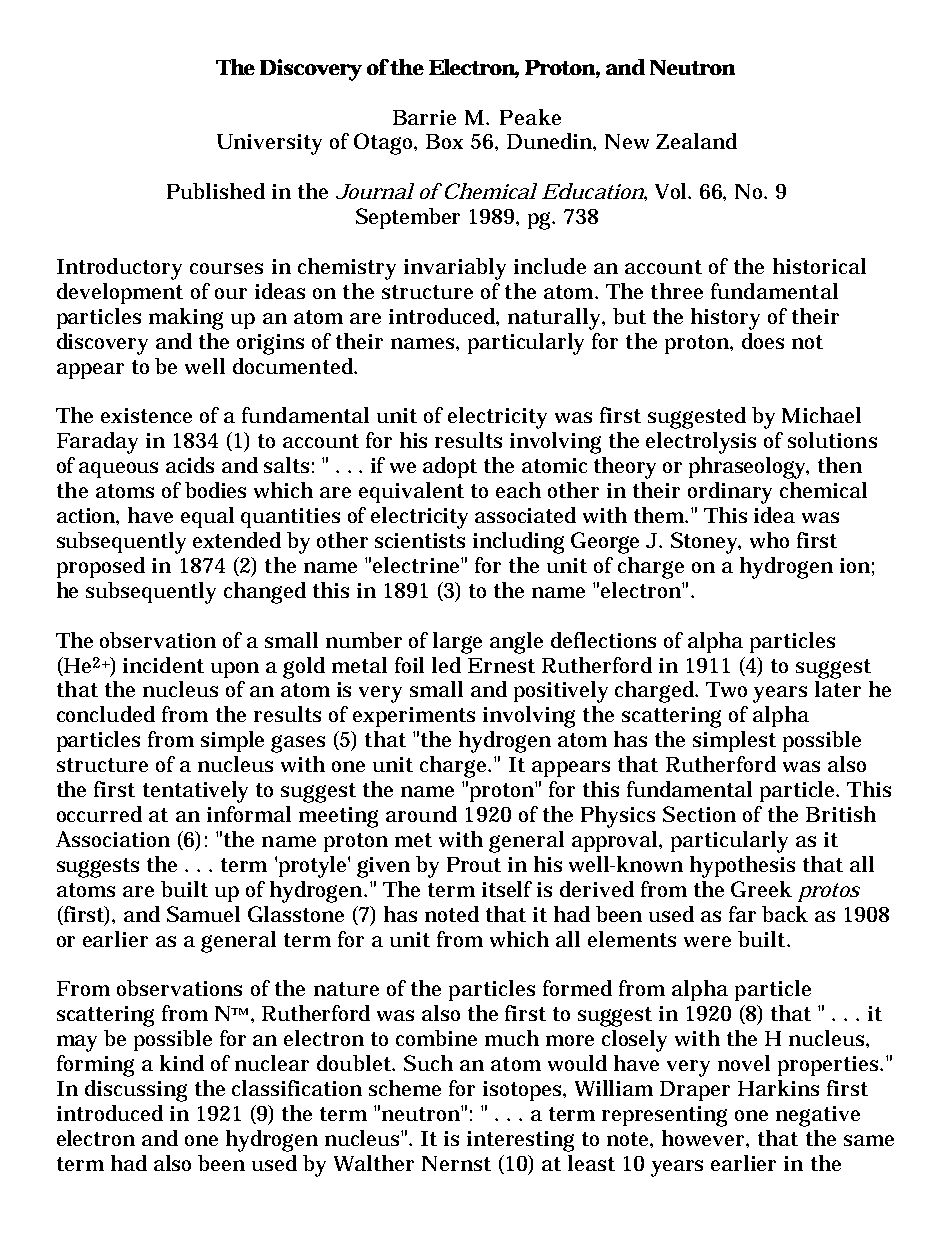 This image has width=952, height=1233. I want to click on around, so click(421, 814).
